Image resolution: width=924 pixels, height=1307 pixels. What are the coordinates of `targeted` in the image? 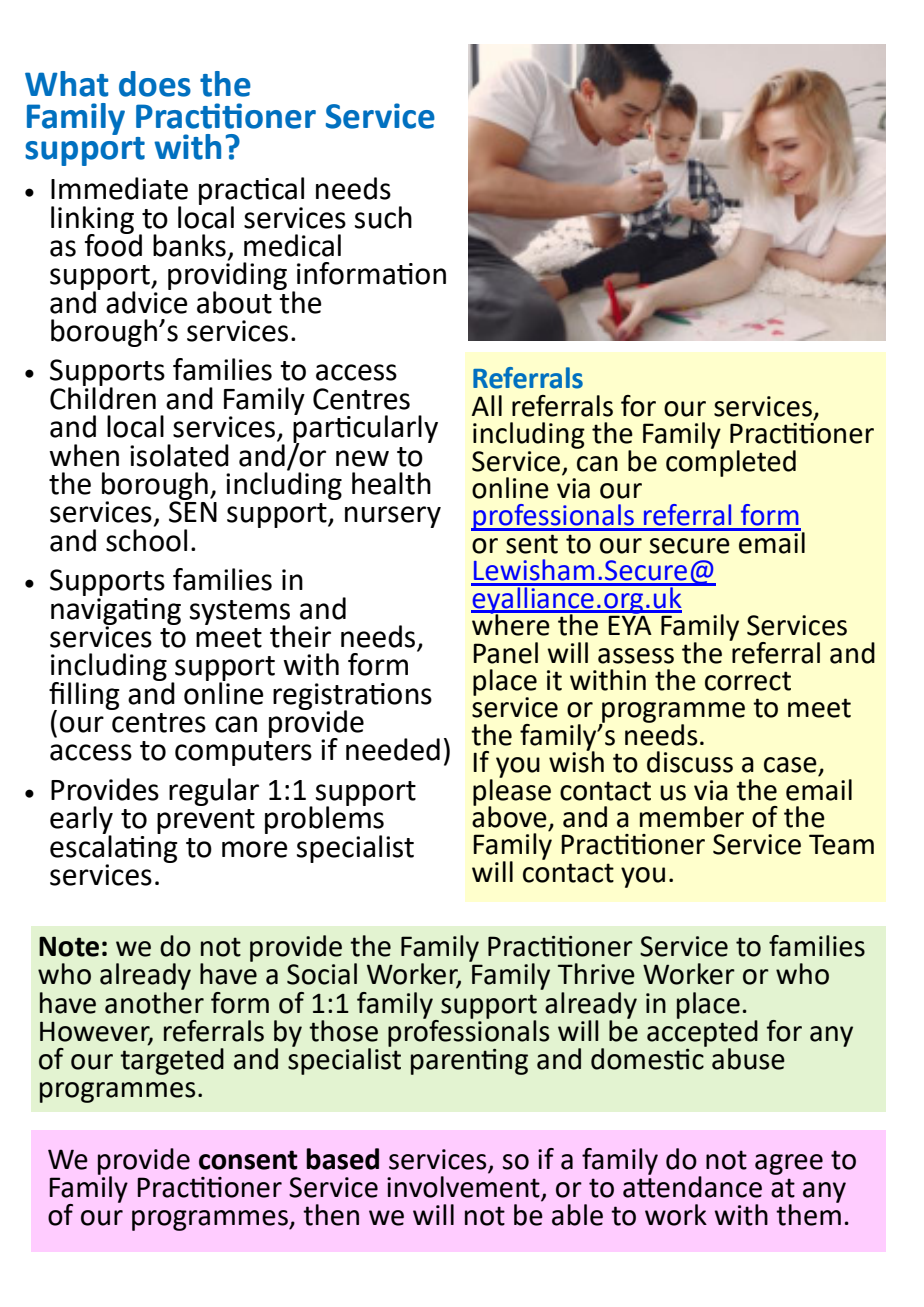 It's located at (172, 1060).
